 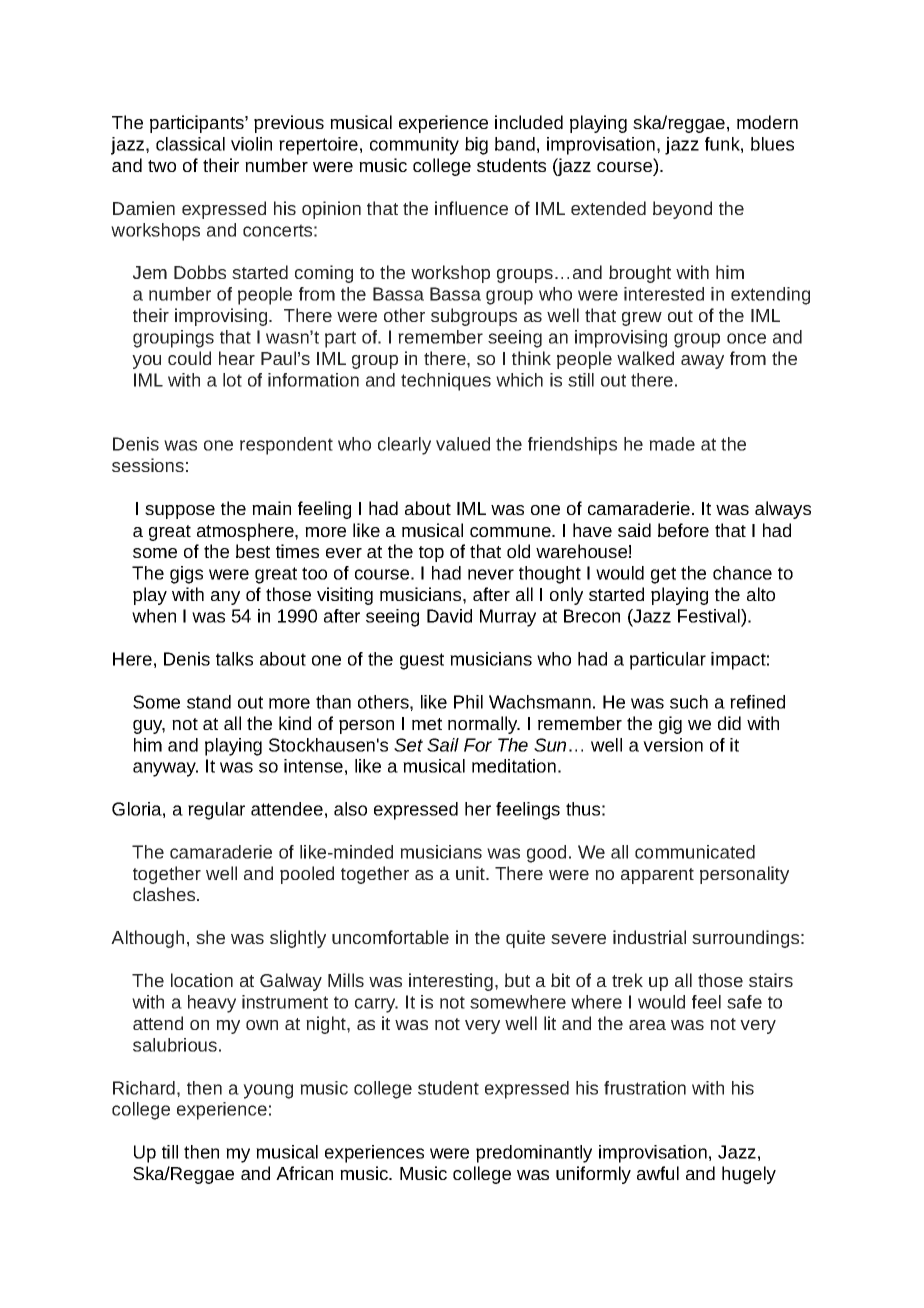 What do you see at coordinates (672, 444) in the image?
I see `made` at bounding box center [672, 444].
